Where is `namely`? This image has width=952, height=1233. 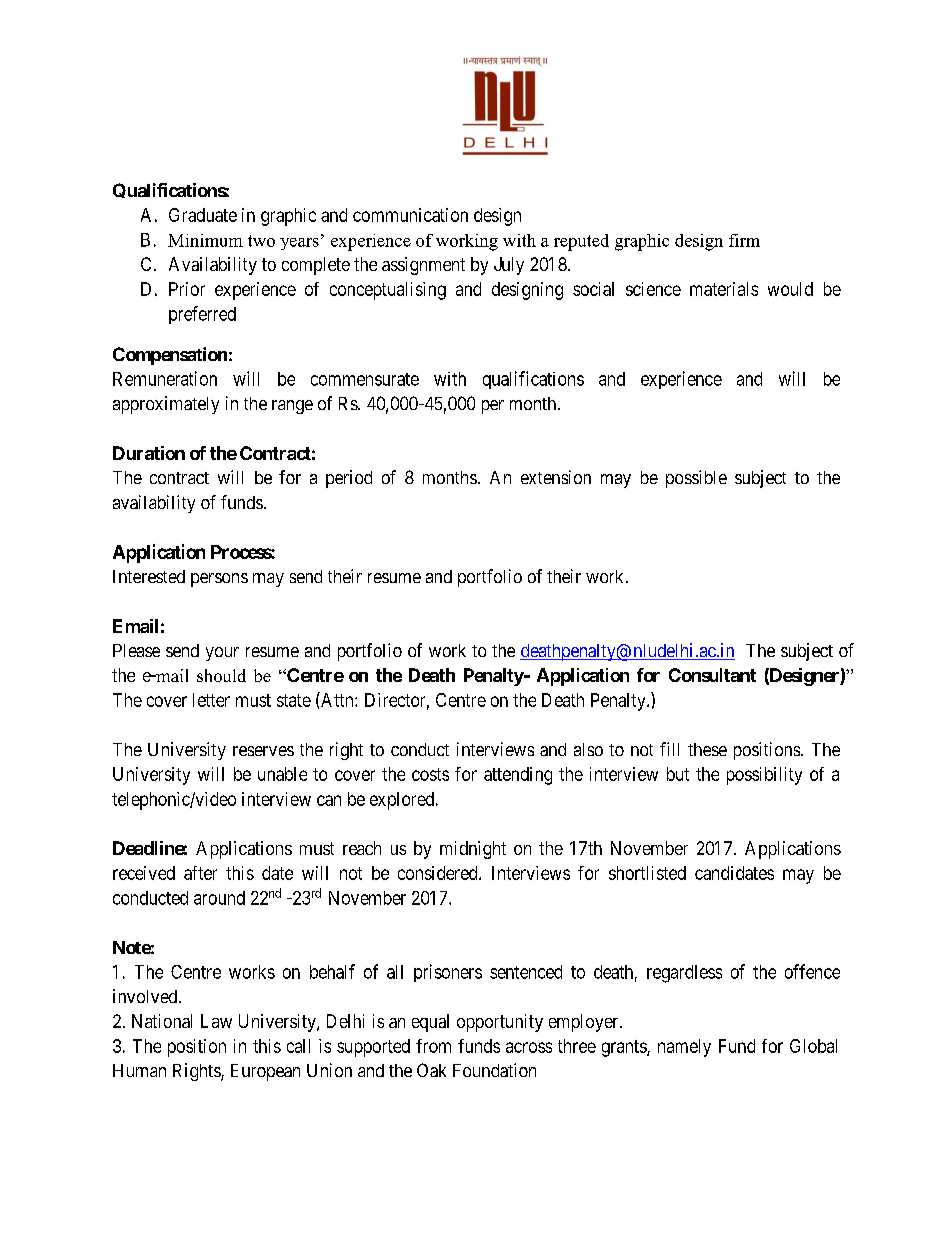
namely is located at coordinates (684, 1048).
